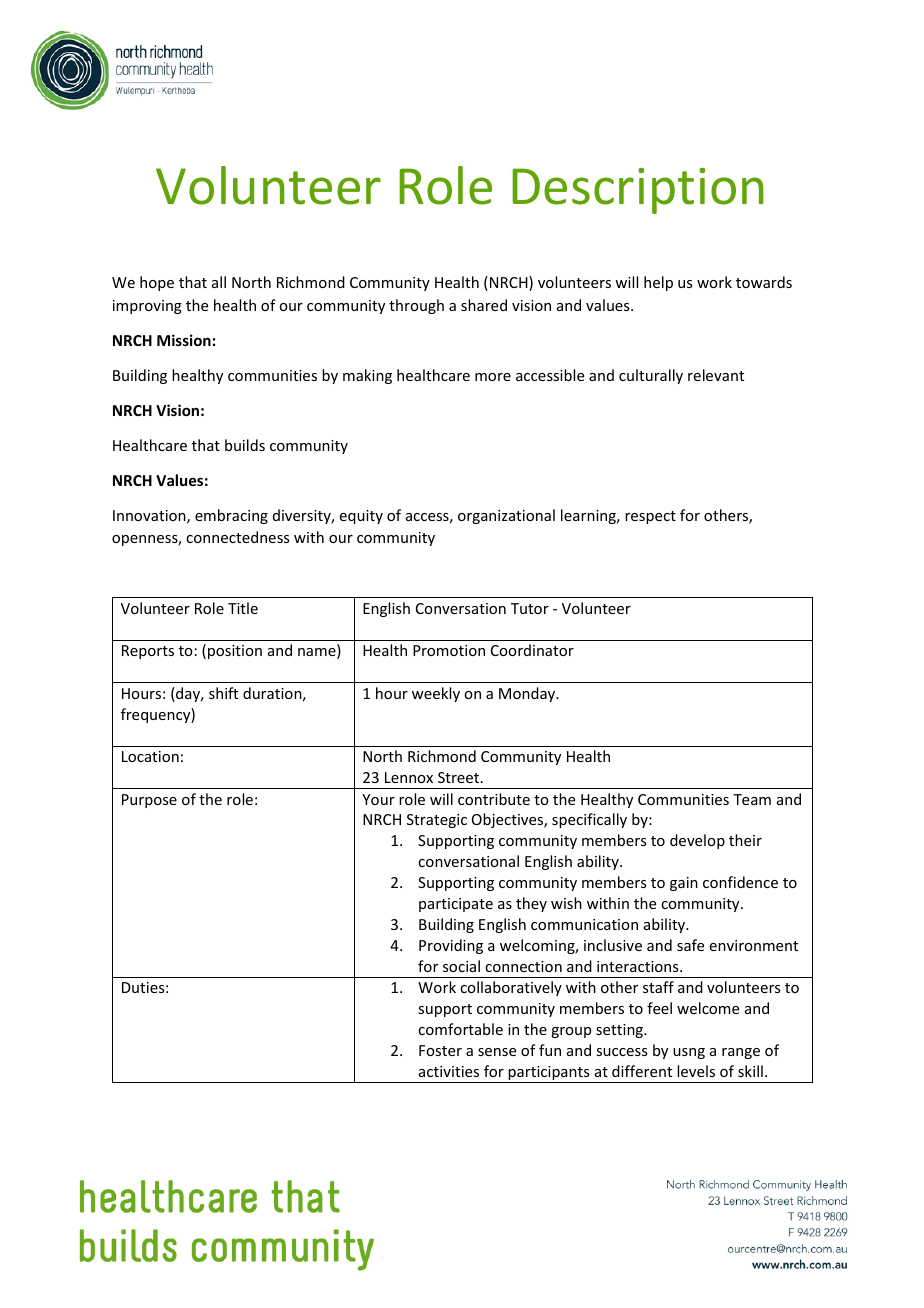 The height and width of the image is (1308, 924). I want to click on position, so click(235, 652).
